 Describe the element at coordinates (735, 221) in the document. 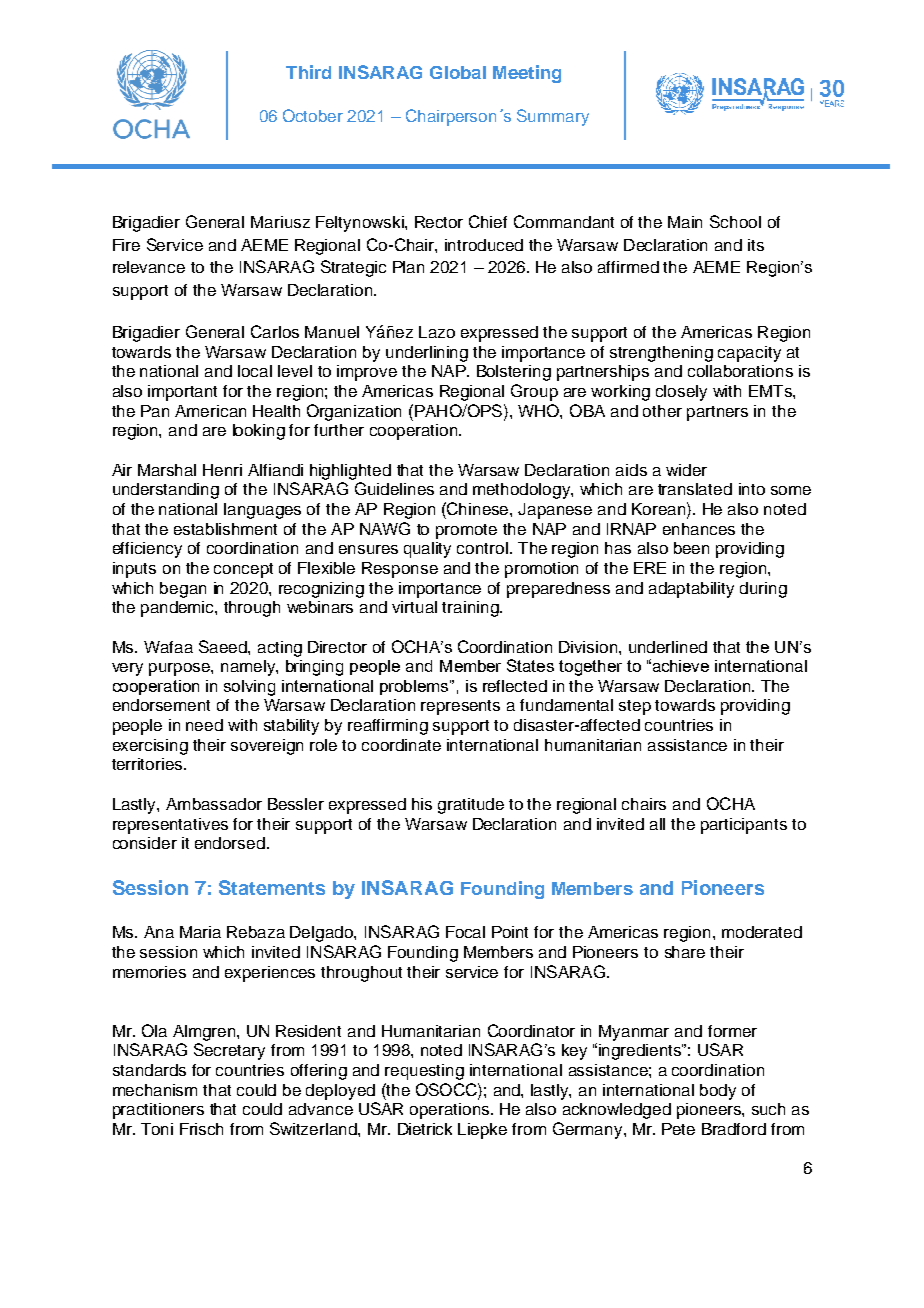

I see `School` at that location.
